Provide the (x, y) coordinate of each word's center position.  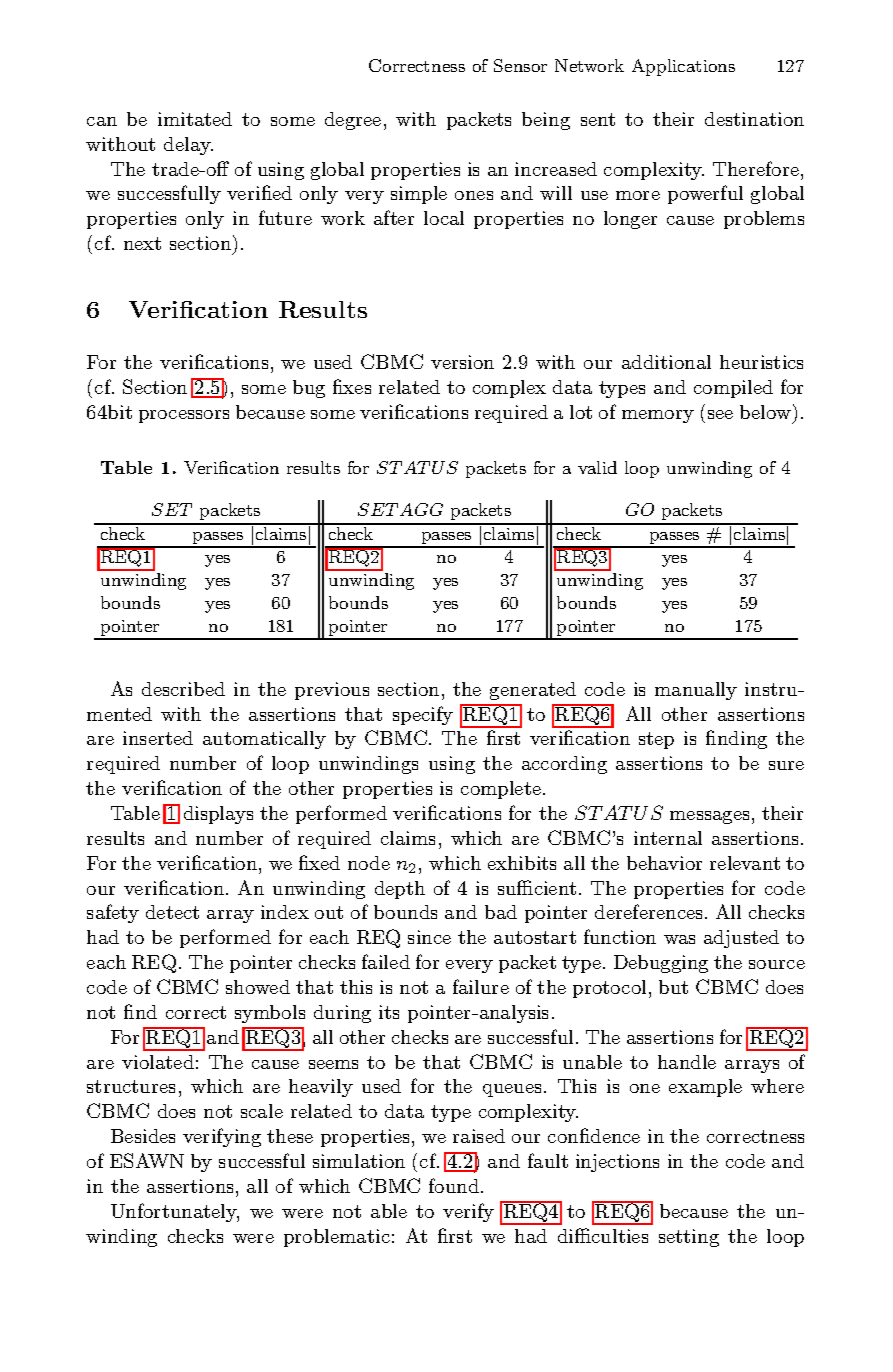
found (455, 1185)
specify (423, 715)
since (429, 937)
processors (184, 416)
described (183, 689)
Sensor (520, 65)
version (462, 362)
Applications (683, 67)
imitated (195, 119)
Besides (143, 1136)
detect (172, 912)
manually (696, 691)
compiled (733, 389)
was (679, 939)
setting (689, 1238)
